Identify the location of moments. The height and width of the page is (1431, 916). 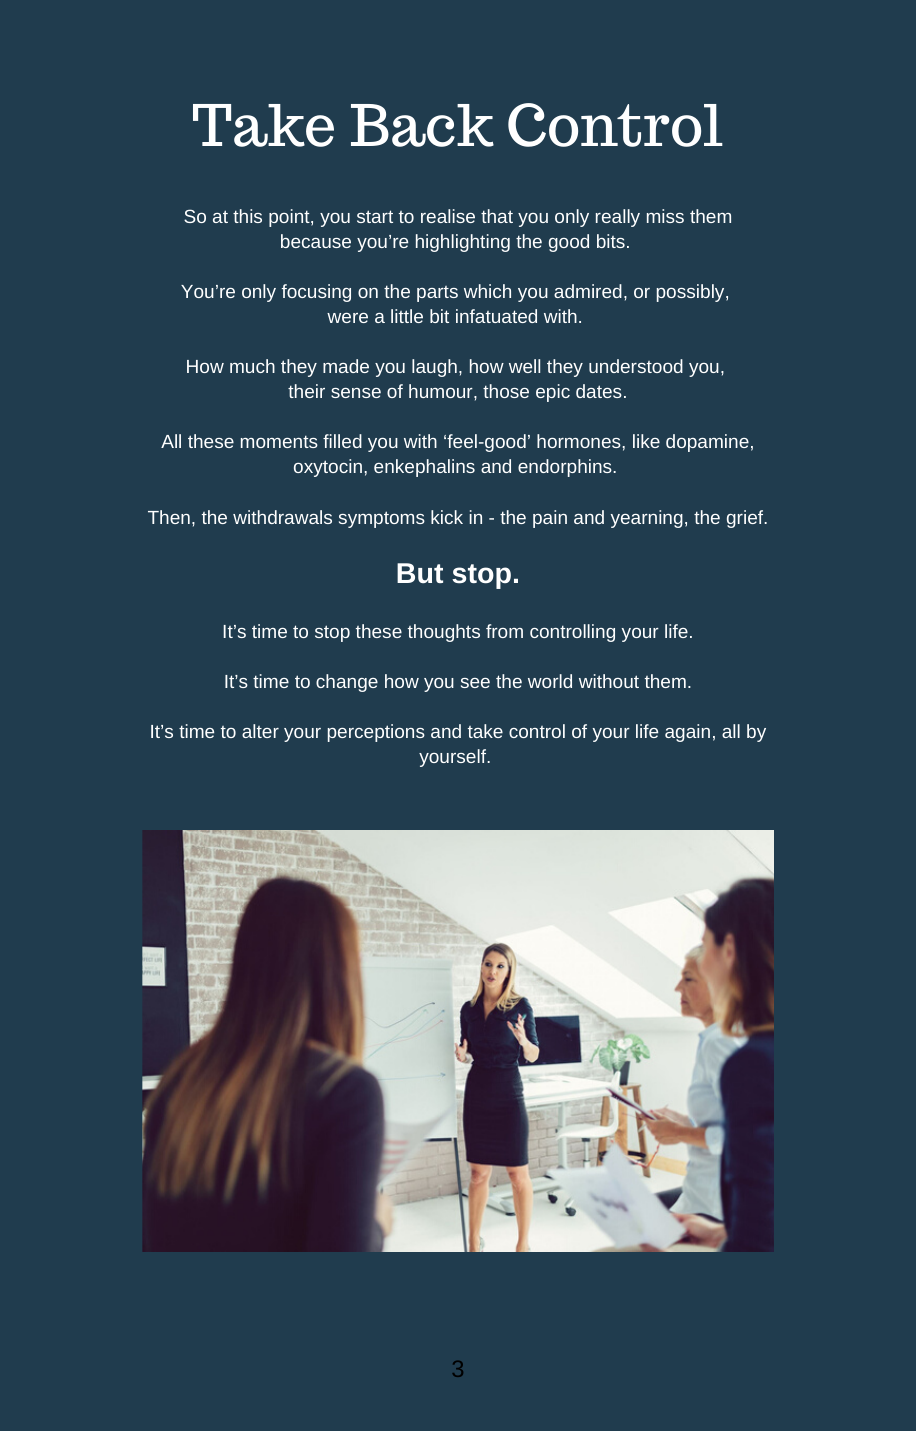
(279, 441).
